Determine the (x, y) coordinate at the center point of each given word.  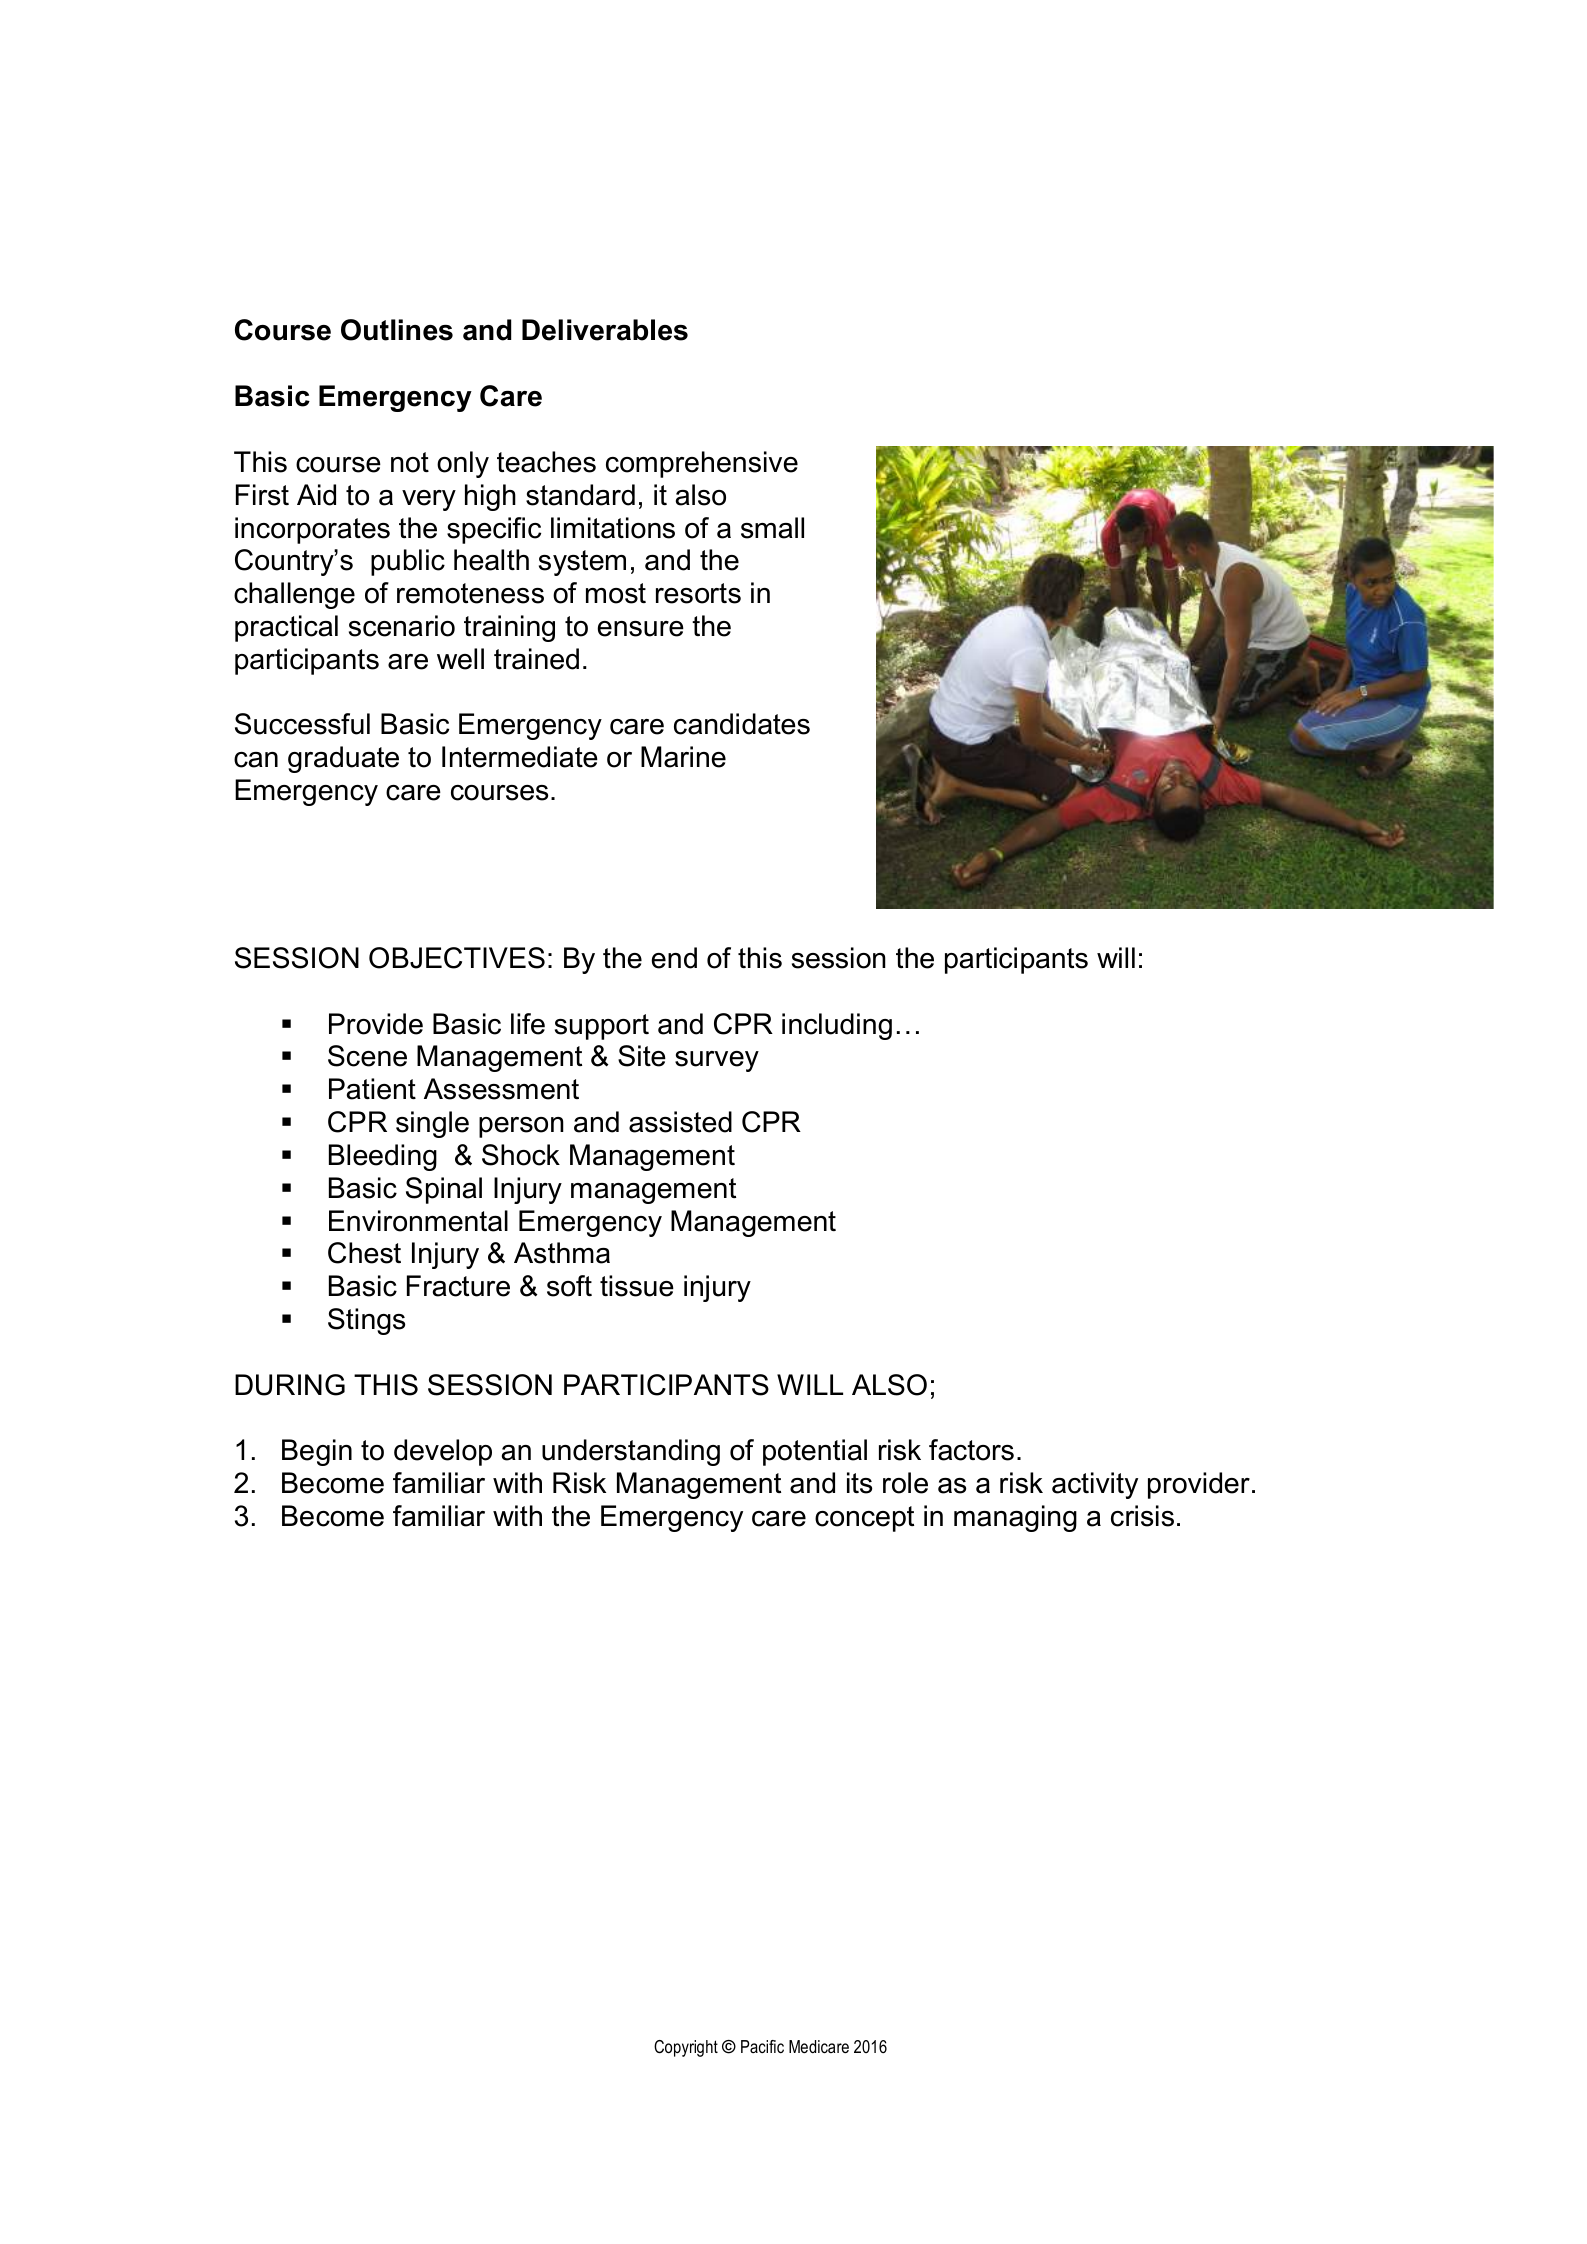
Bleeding (383, 1157)
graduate (343, 759)
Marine (683, 757)
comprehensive (702, 464)
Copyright (686, 2048)
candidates (742, 724)
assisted (680, 1122)
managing (1015, 1518)
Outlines (397, 330)
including (837, 1026)
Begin (317, 1452)
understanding (631, 1452)
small (772, 528)
